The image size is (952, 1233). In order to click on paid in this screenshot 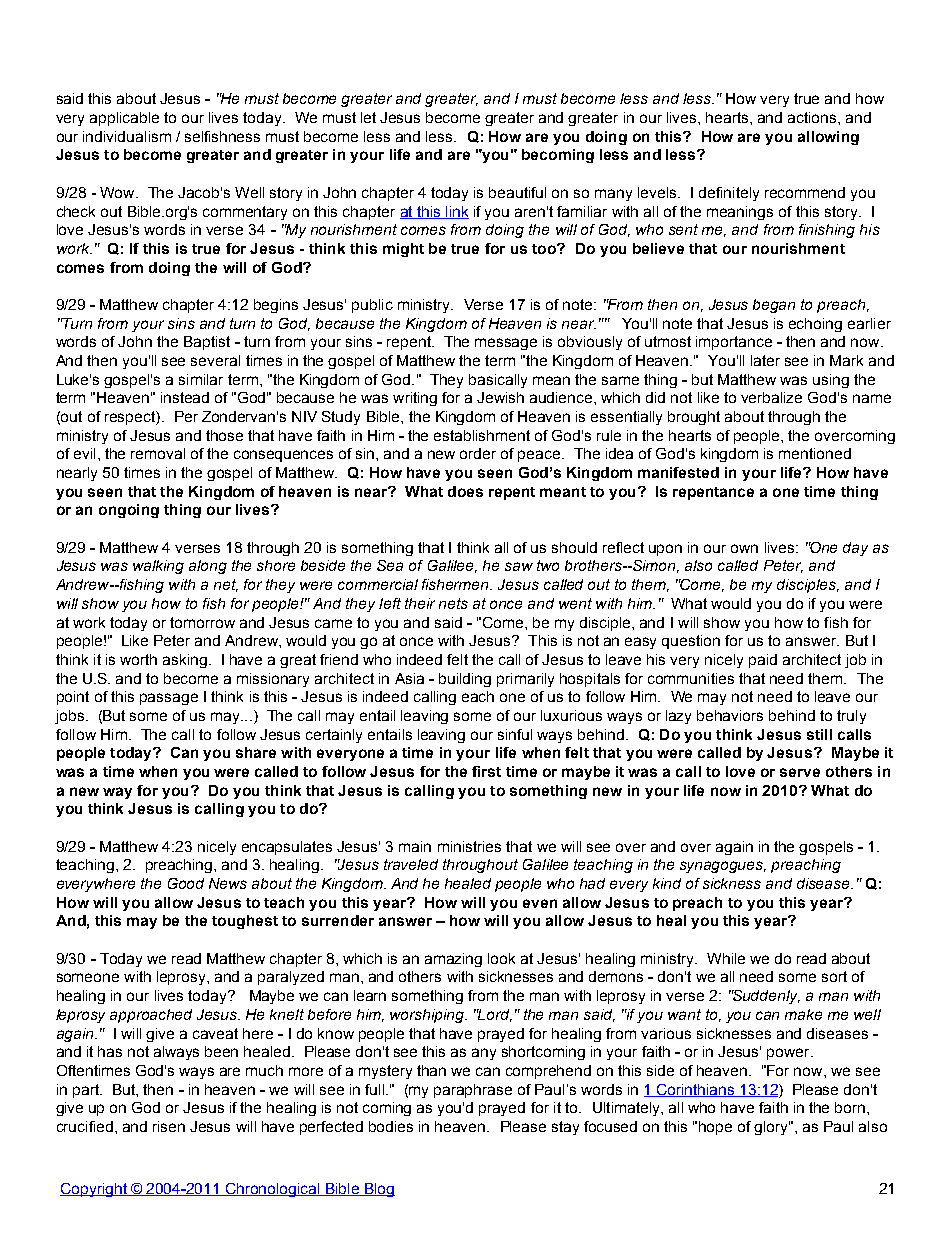, I will do `click(763, 661)`.
